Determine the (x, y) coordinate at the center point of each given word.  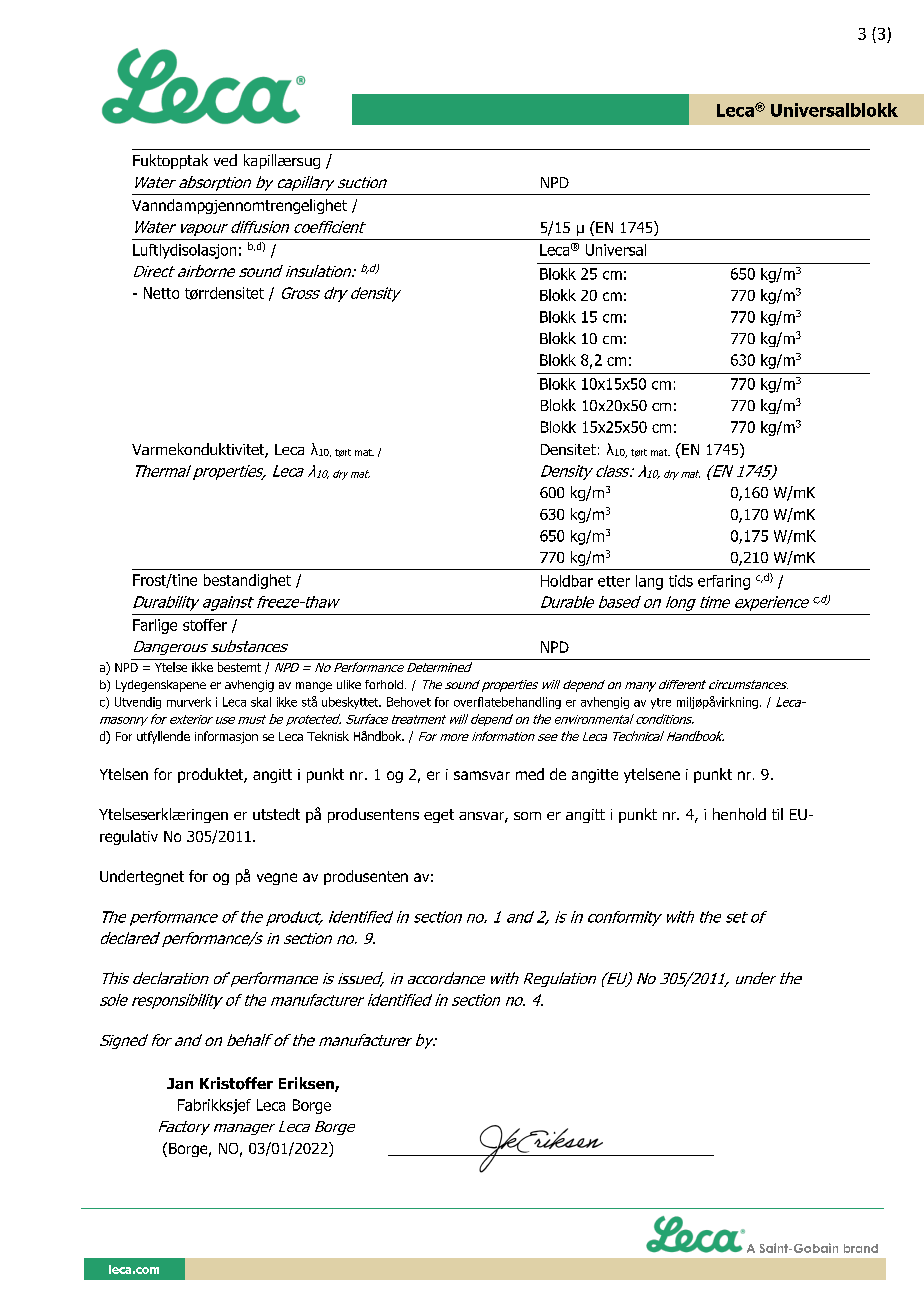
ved (225, 160)
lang (649, 582)
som (527, 816)
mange (314, 687)
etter (614, 581)
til (777, 814)
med (530, 774)
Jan (180, 1083)
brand (861, 1248)
